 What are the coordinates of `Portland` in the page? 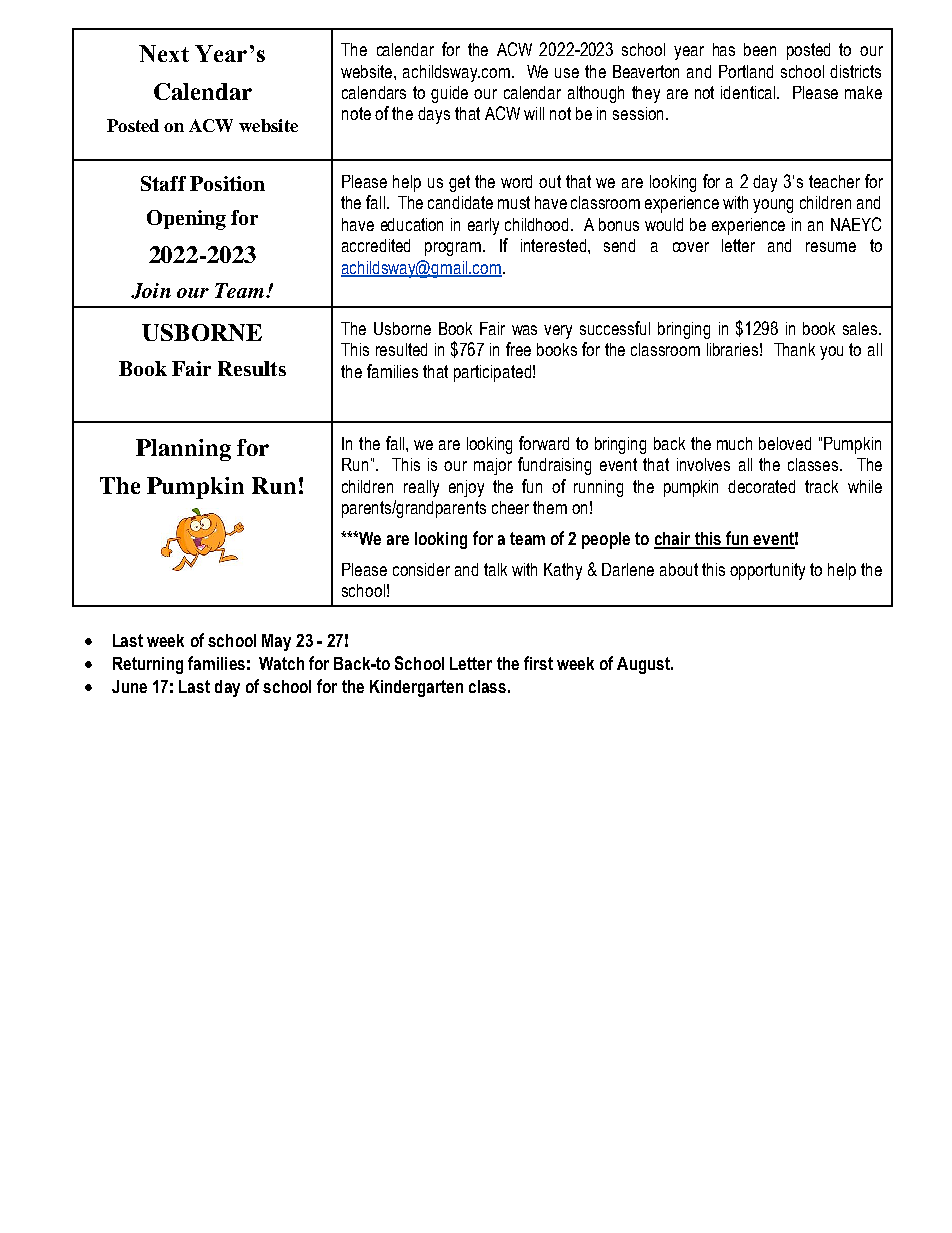 It's located at (746, 71).
